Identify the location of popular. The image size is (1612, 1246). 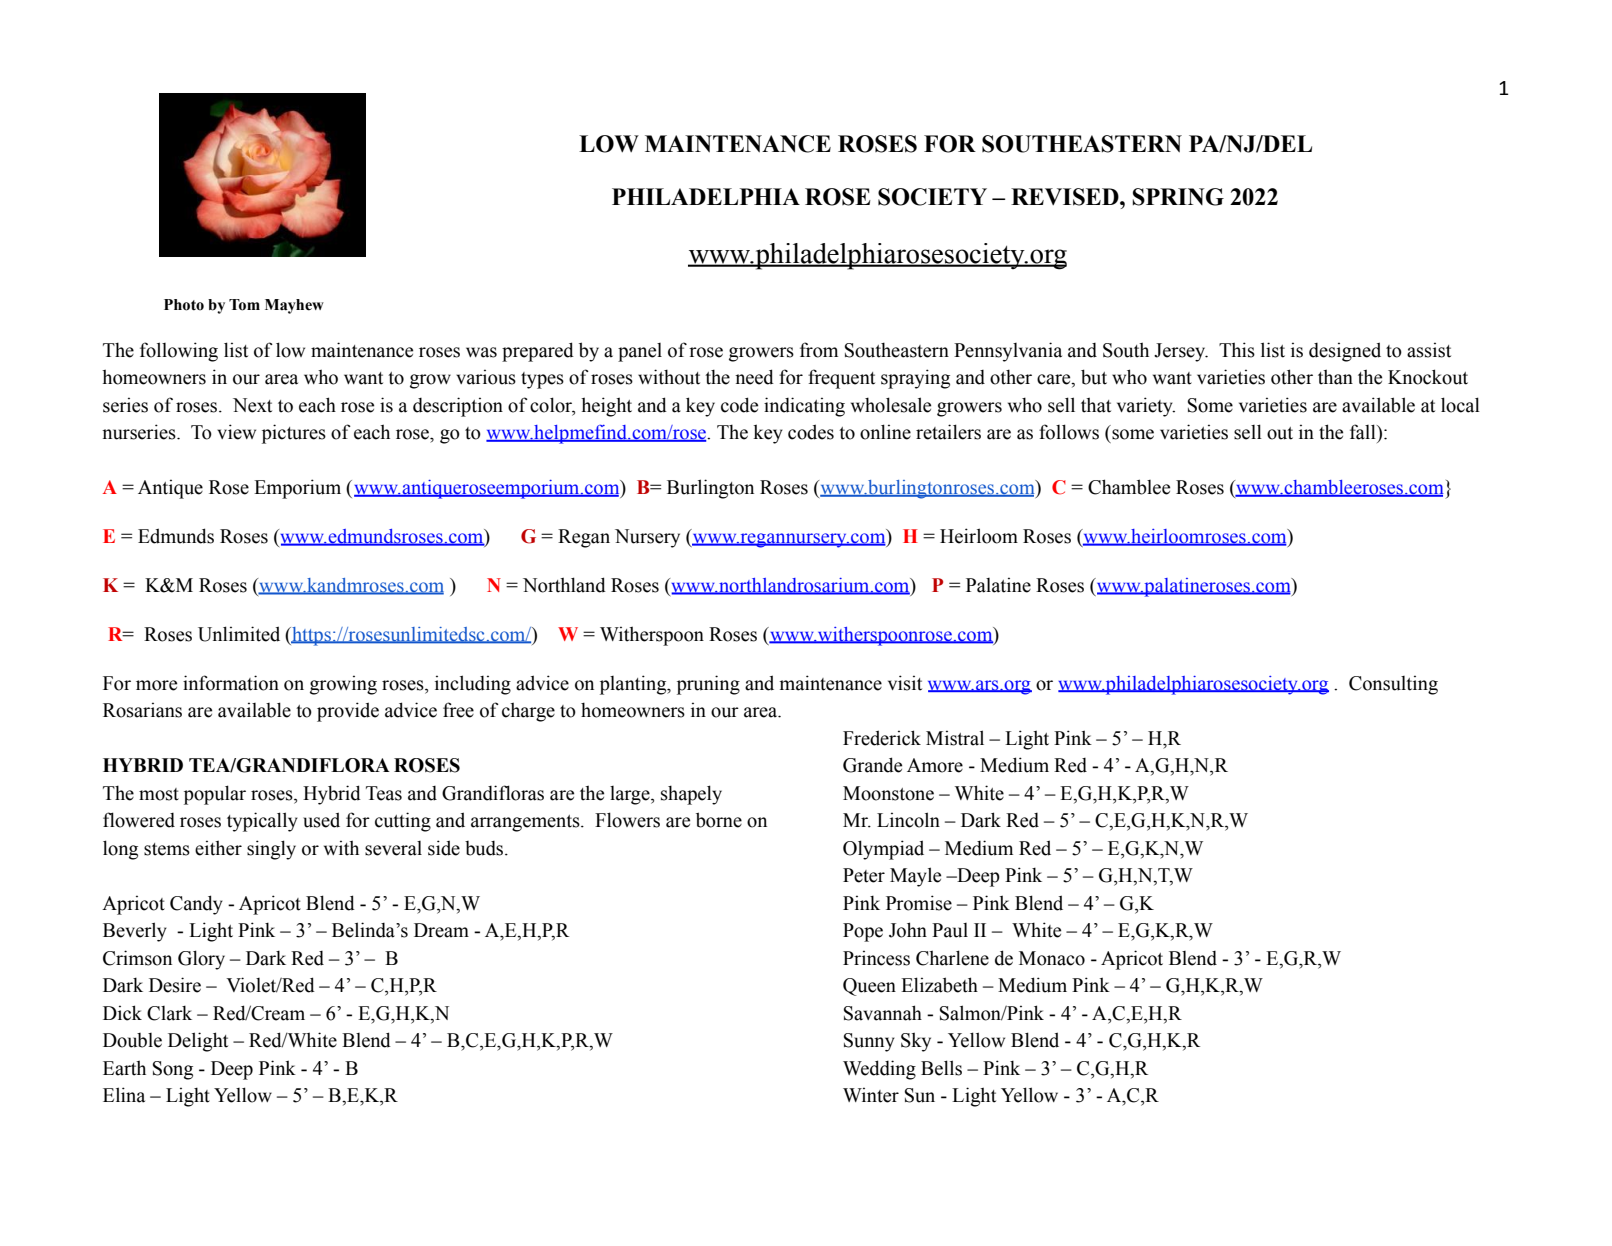
(215, 795).
